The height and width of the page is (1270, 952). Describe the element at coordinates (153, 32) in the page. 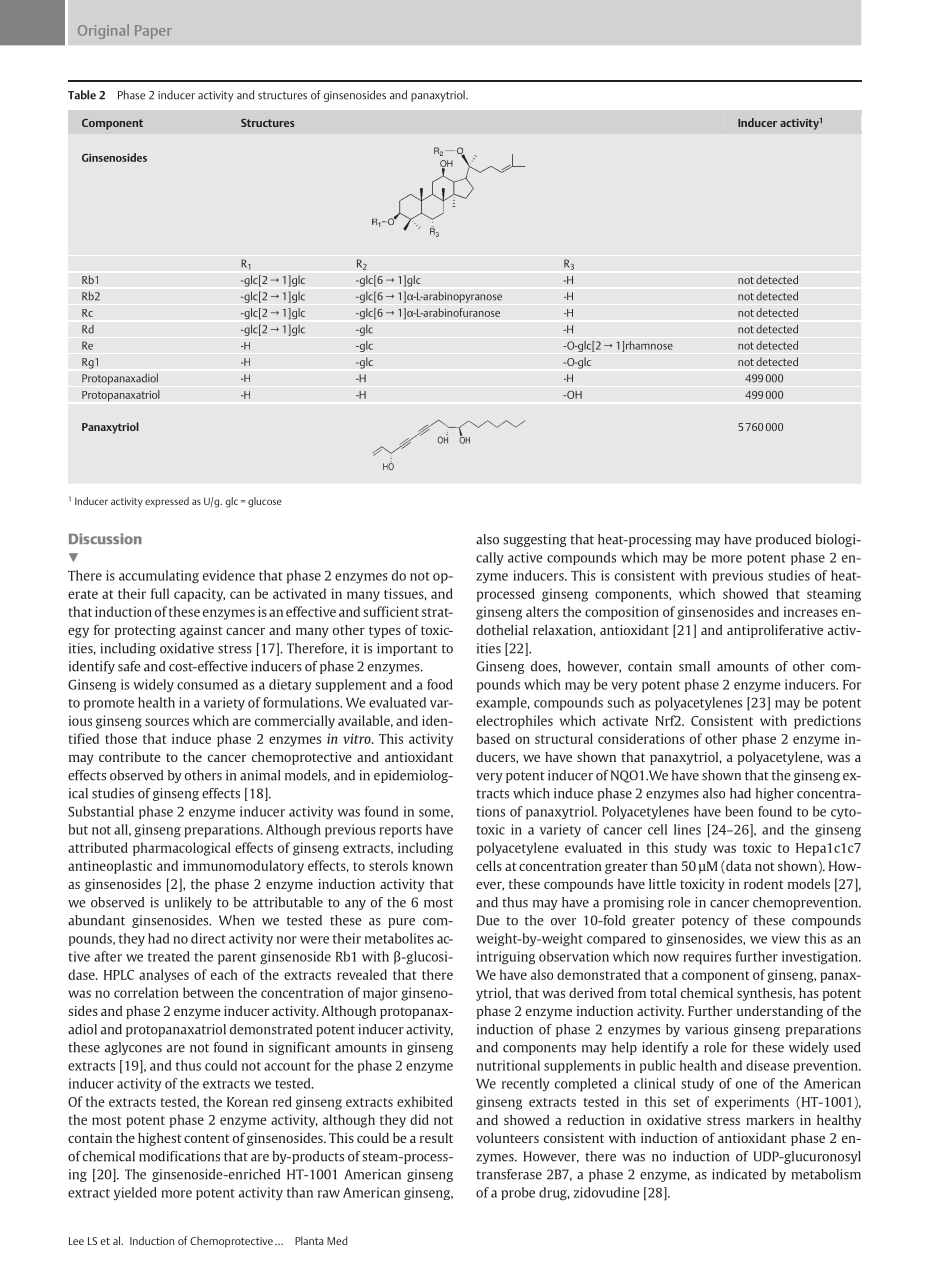

I see `Paper` at that location.
